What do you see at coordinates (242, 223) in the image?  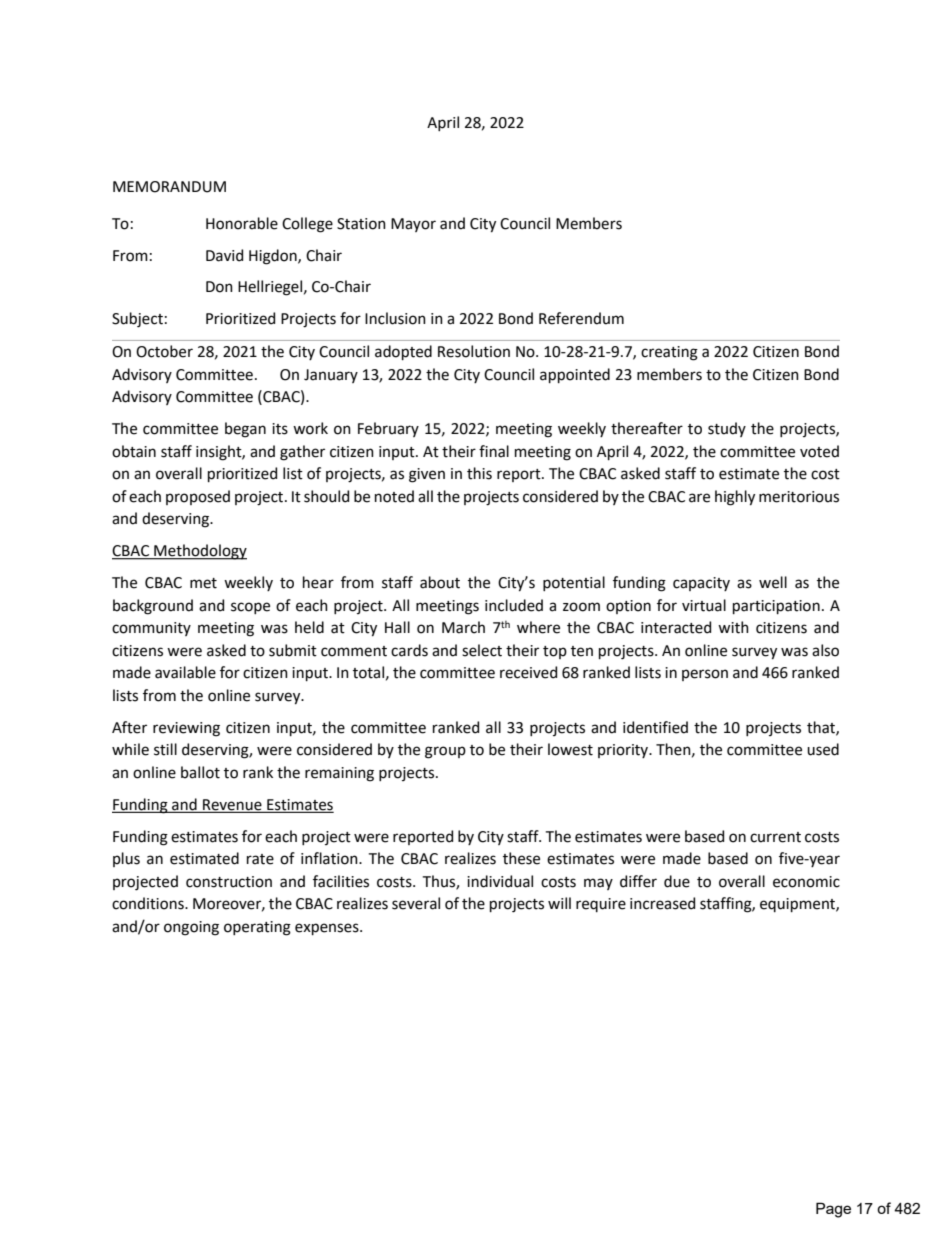 I see `Honorable` at bounding box center [242, 223].
